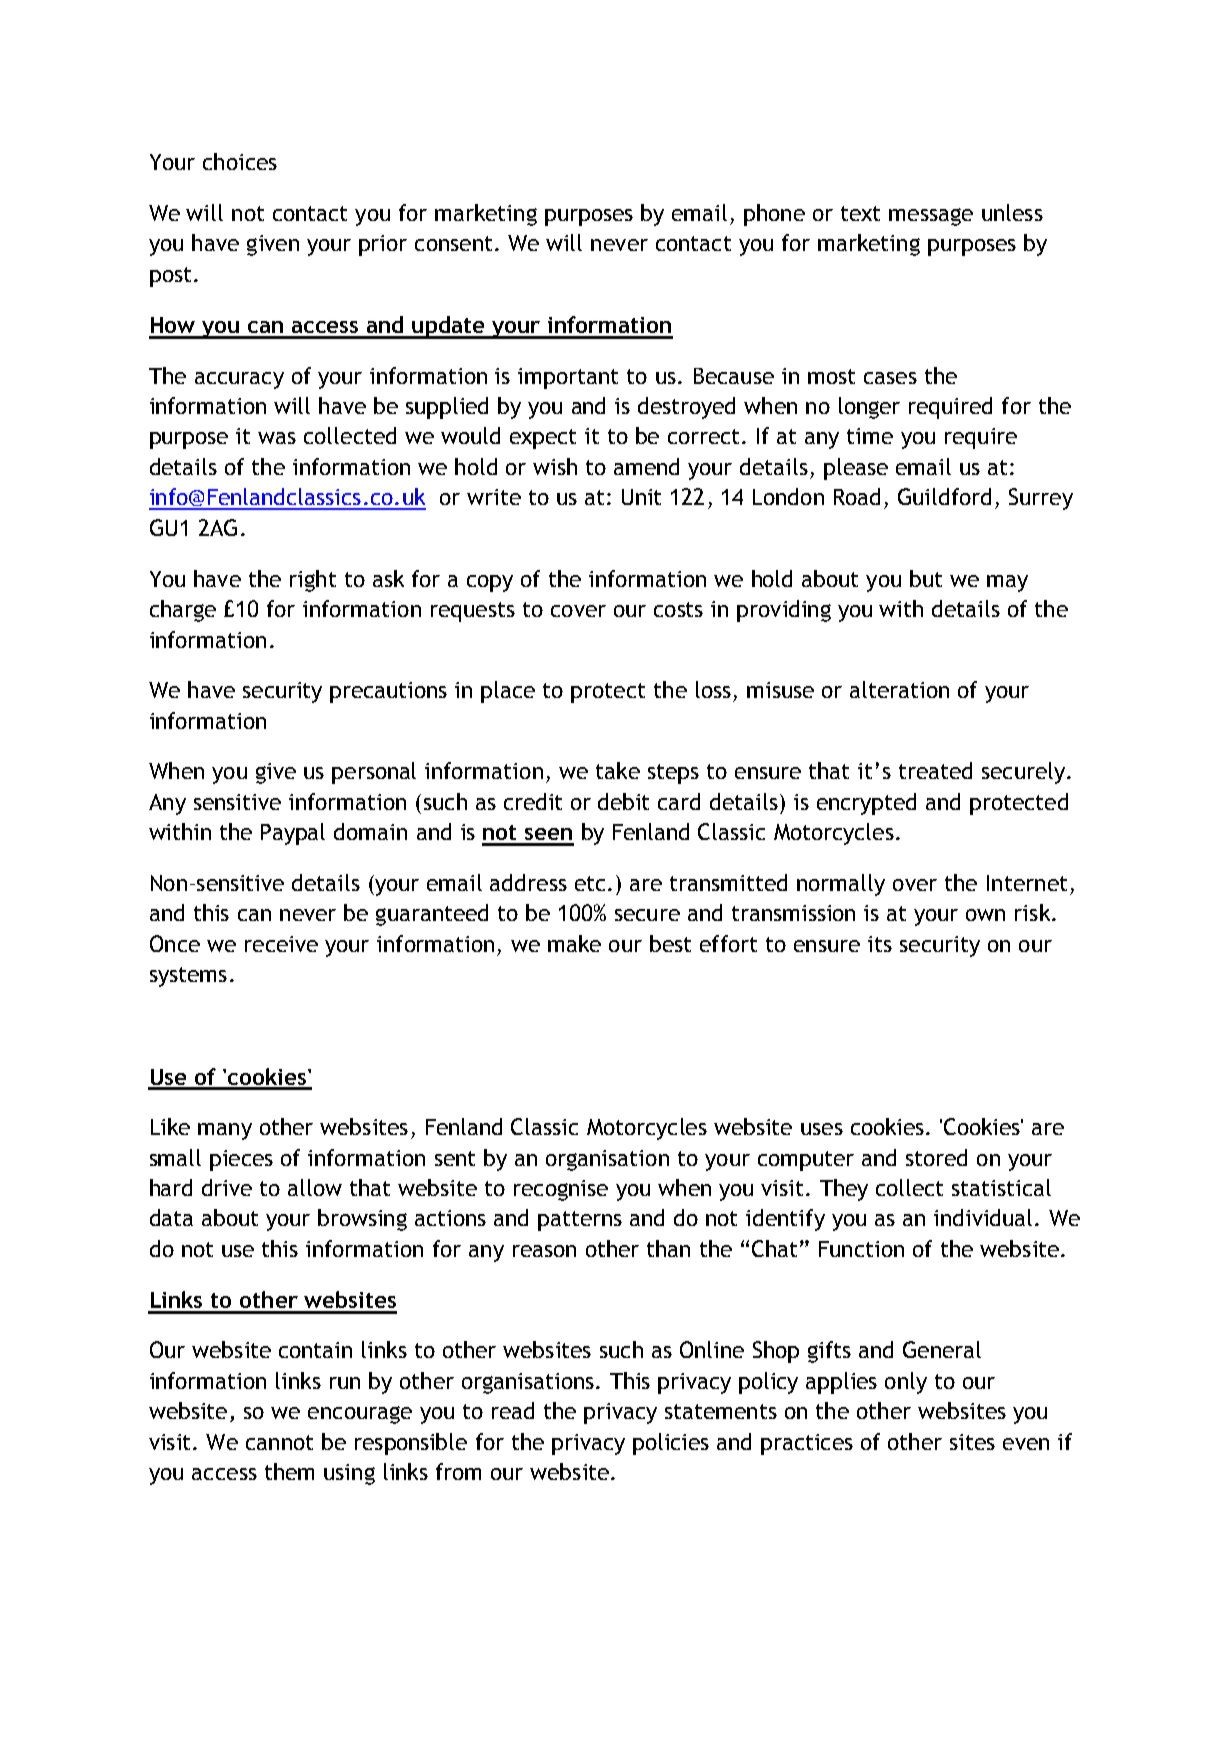 This screenshot has height=1739, width=1230. I want to click on choices, so click(240, 161).
